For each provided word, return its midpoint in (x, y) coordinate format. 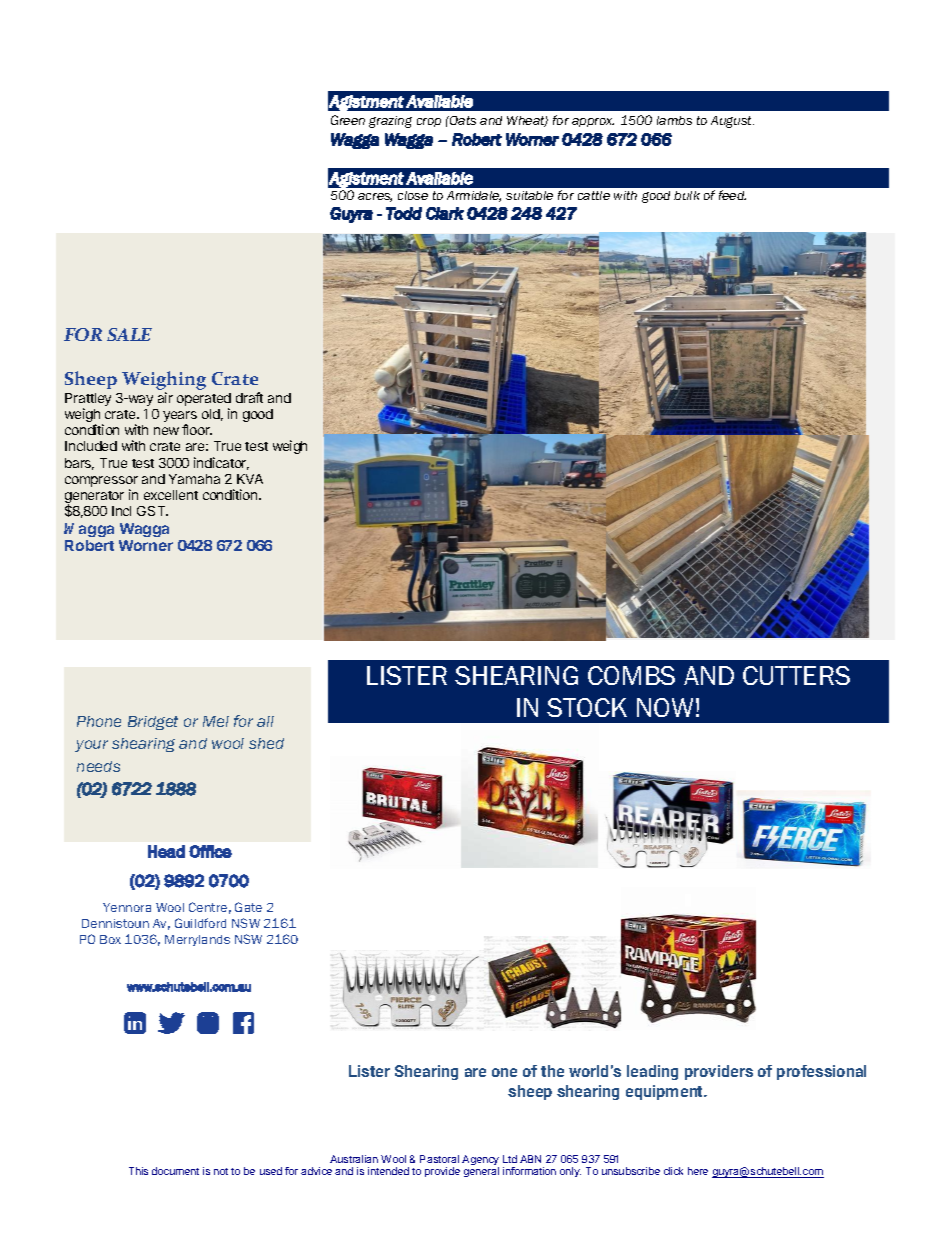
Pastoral (439, 1159)
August (732, 122)
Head (166, 851)
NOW (665, 707)
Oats (462, 120)
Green (348, 120)
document (175, 1171)
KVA (250, 479)
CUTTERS (796, 675)
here (698, 1171)
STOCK (587, 707)
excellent (171, 495)
